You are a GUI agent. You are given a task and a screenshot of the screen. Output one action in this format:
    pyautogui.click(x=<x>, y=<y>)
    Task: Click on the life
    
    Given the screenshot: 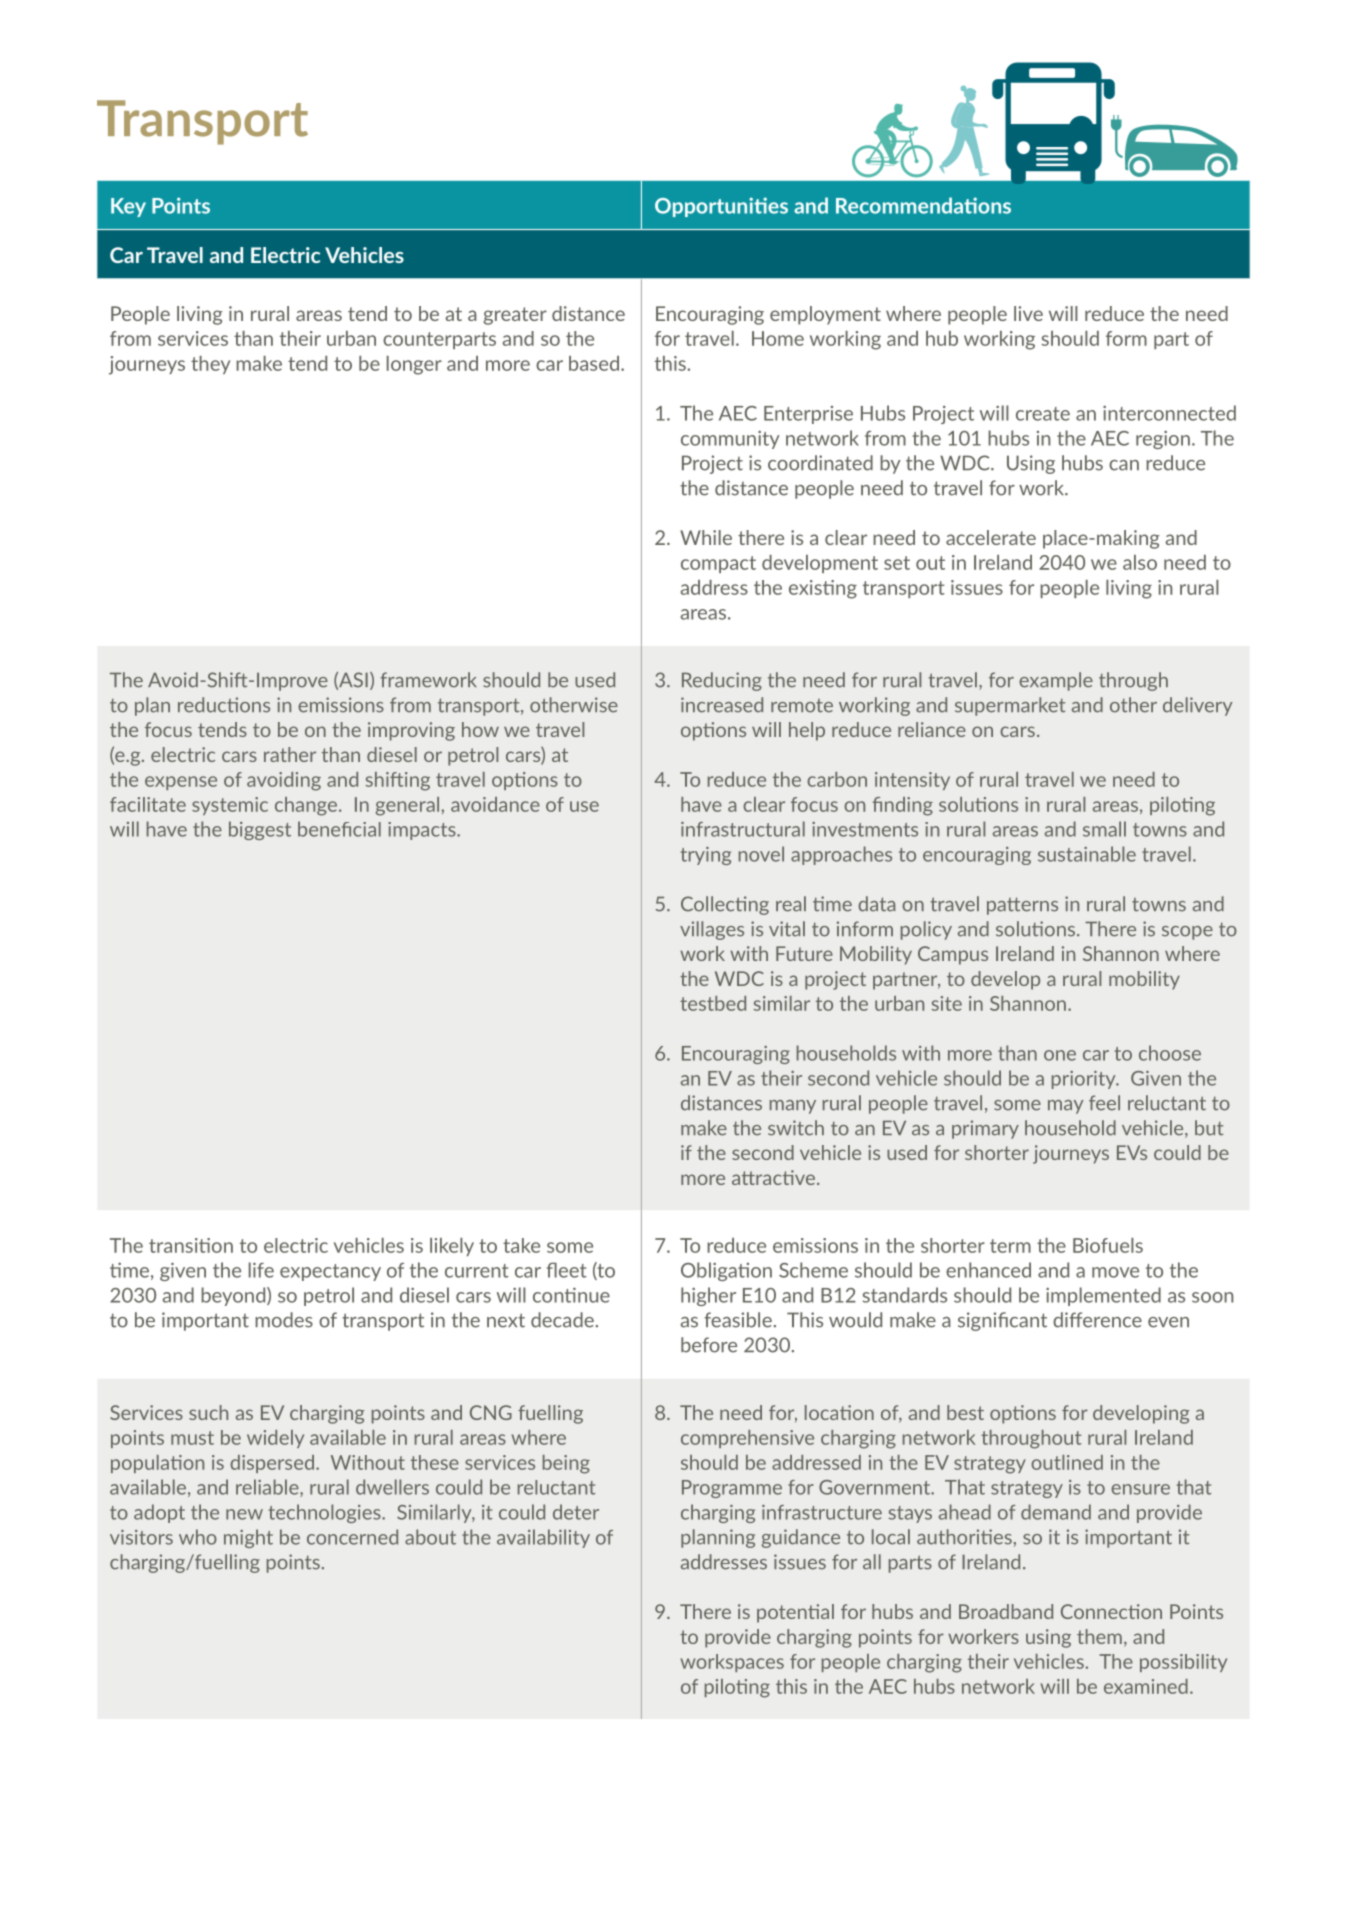 What is the action you would take?
    pyautogui.click(x=261, y=1270)
